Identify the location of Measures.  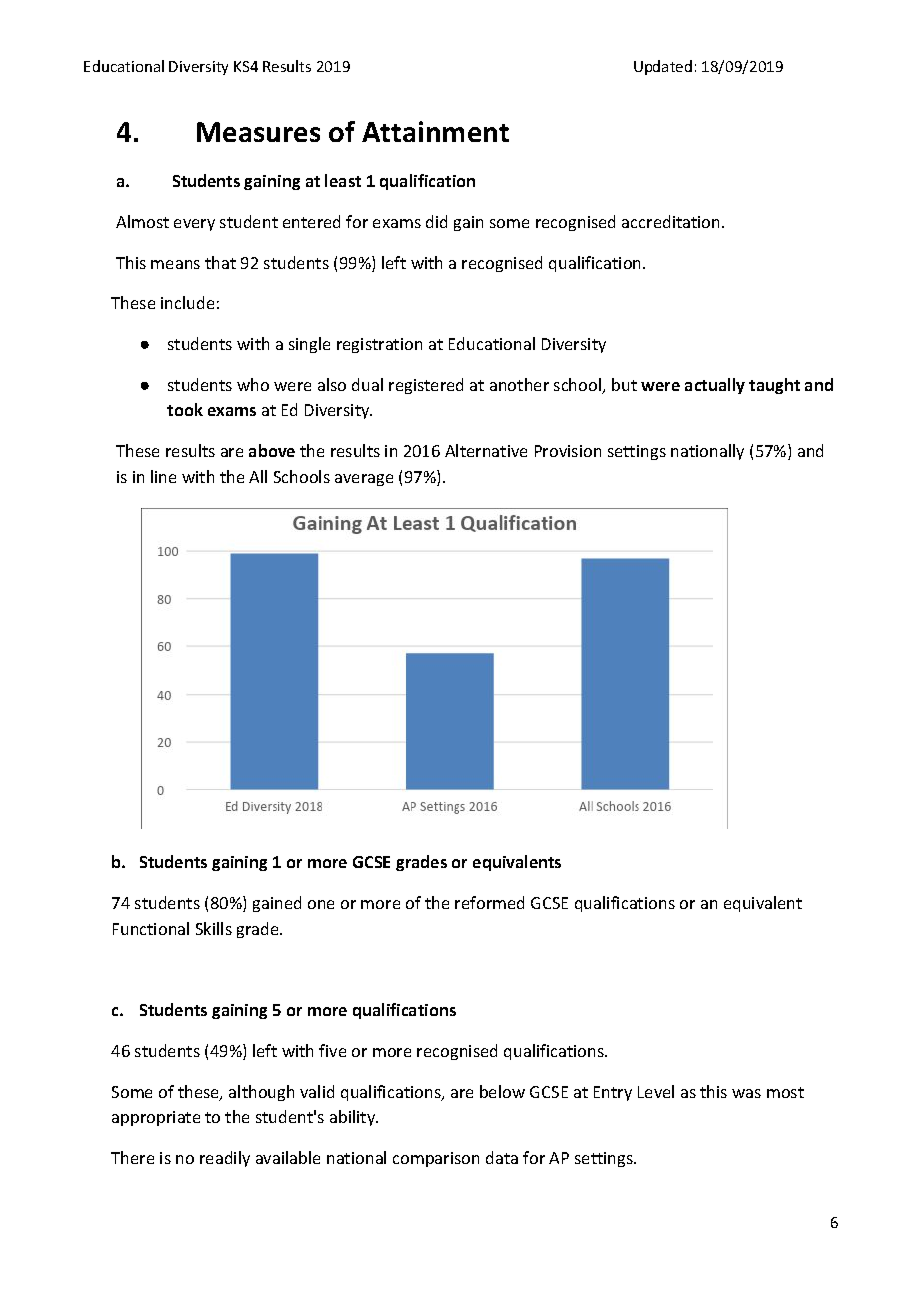
(258, 132).
